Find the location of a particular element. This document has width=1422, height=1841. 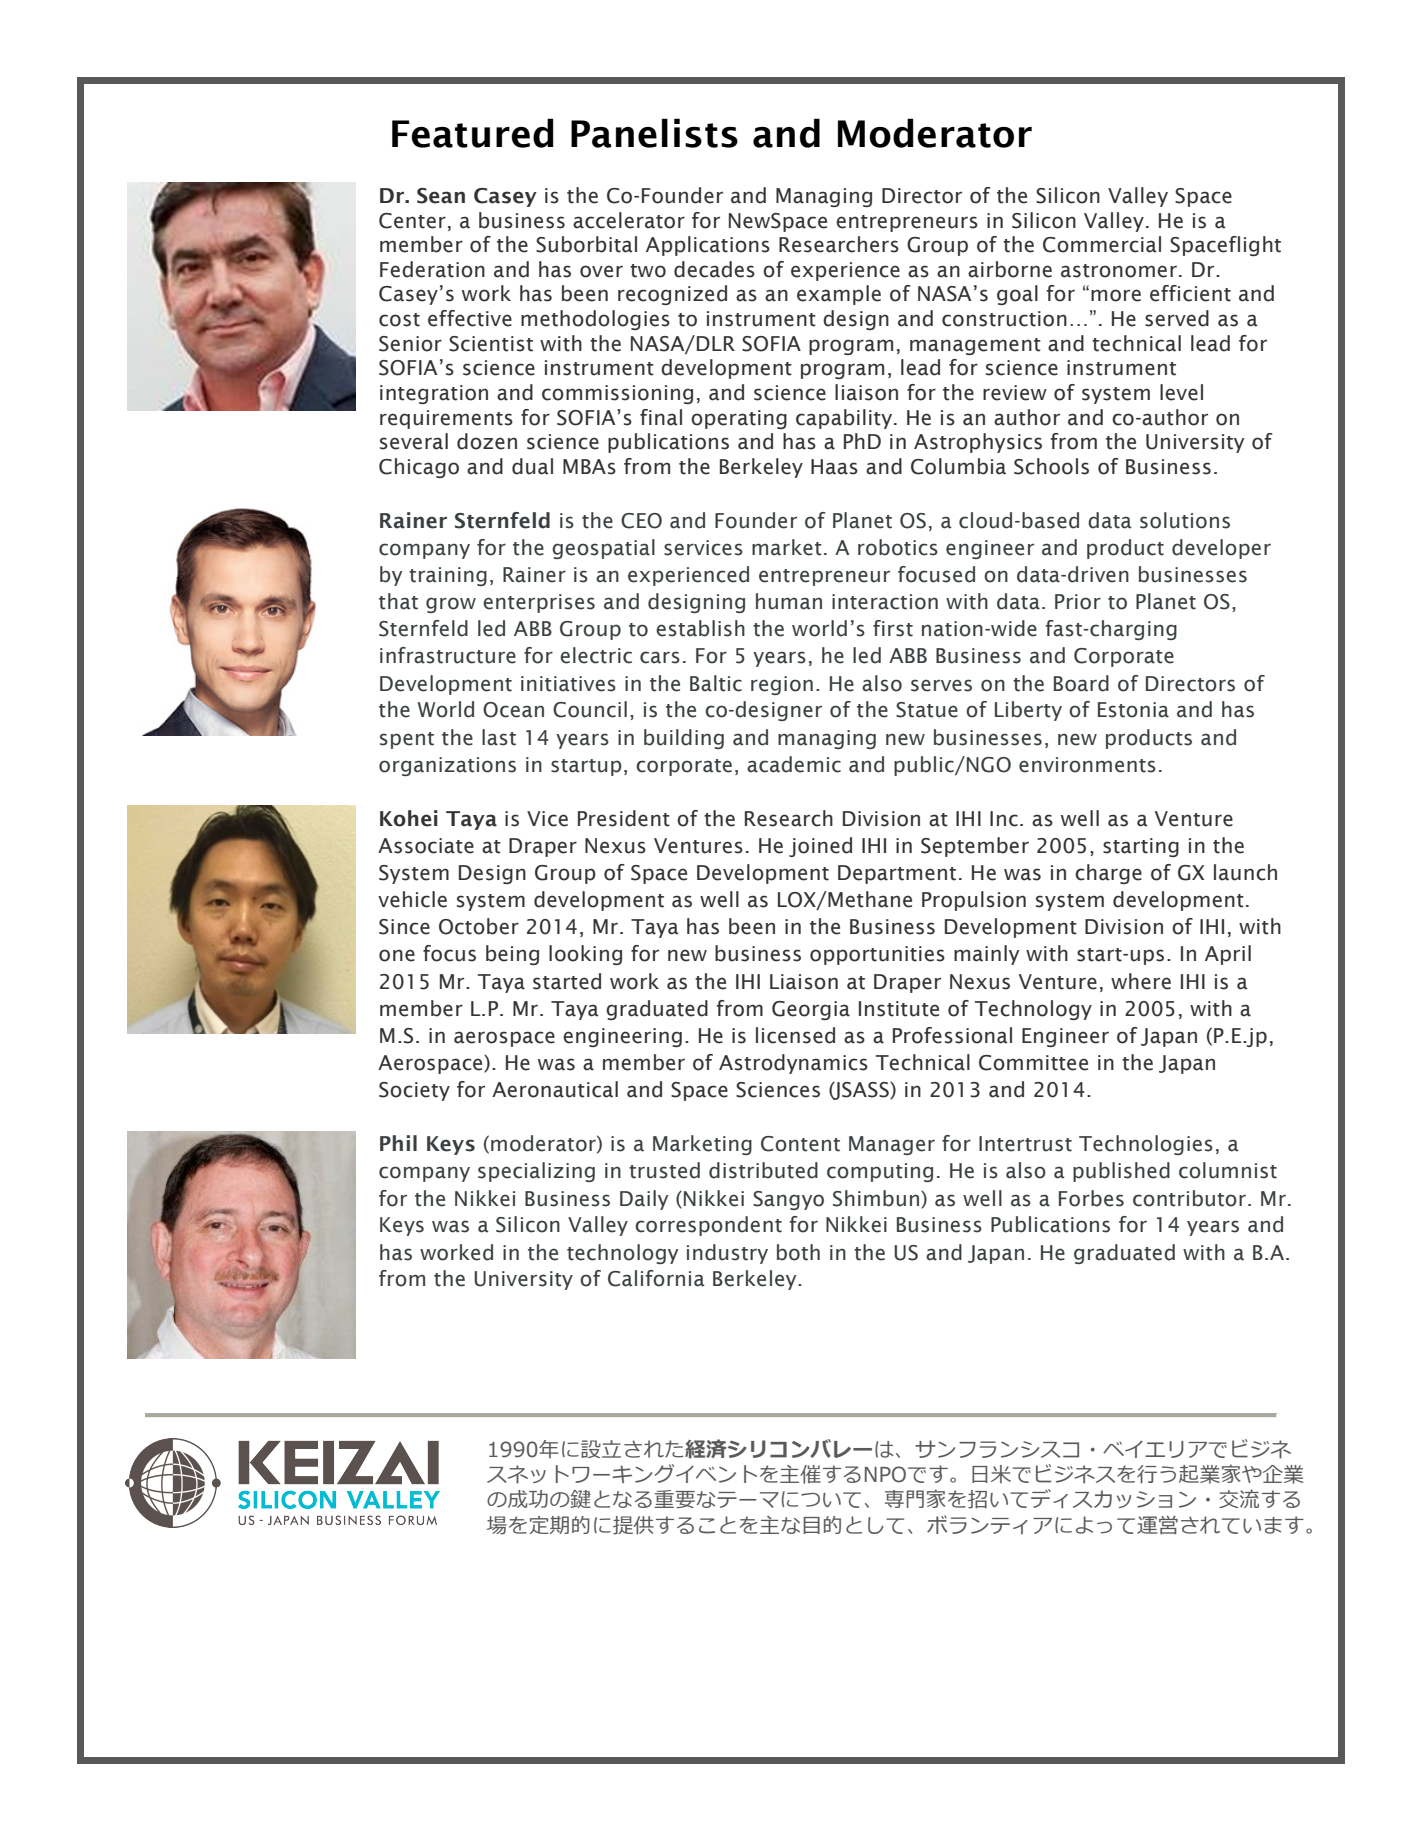

Featured is located at coordinates (473, 133).
